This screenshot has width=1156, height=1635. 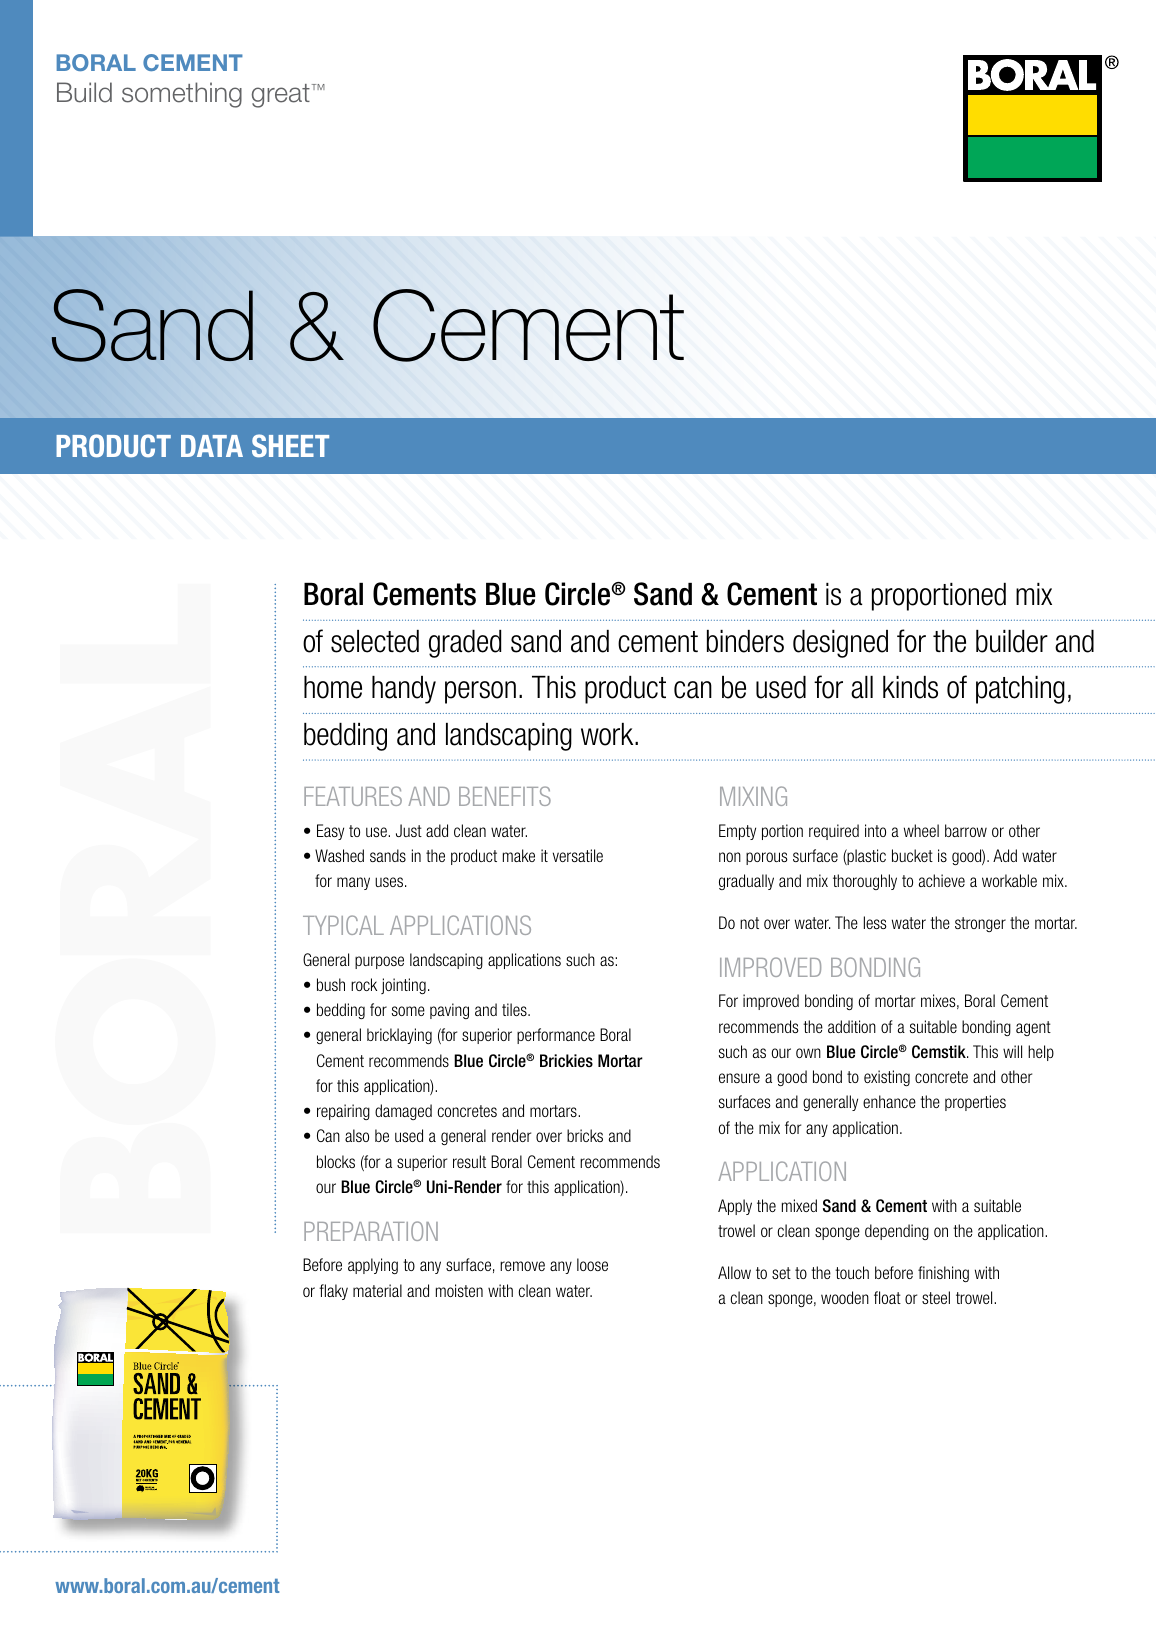 What do you see at coordinates (840, 644) in the screenshot?
I see `designed` at bounding box center [840, 644].
